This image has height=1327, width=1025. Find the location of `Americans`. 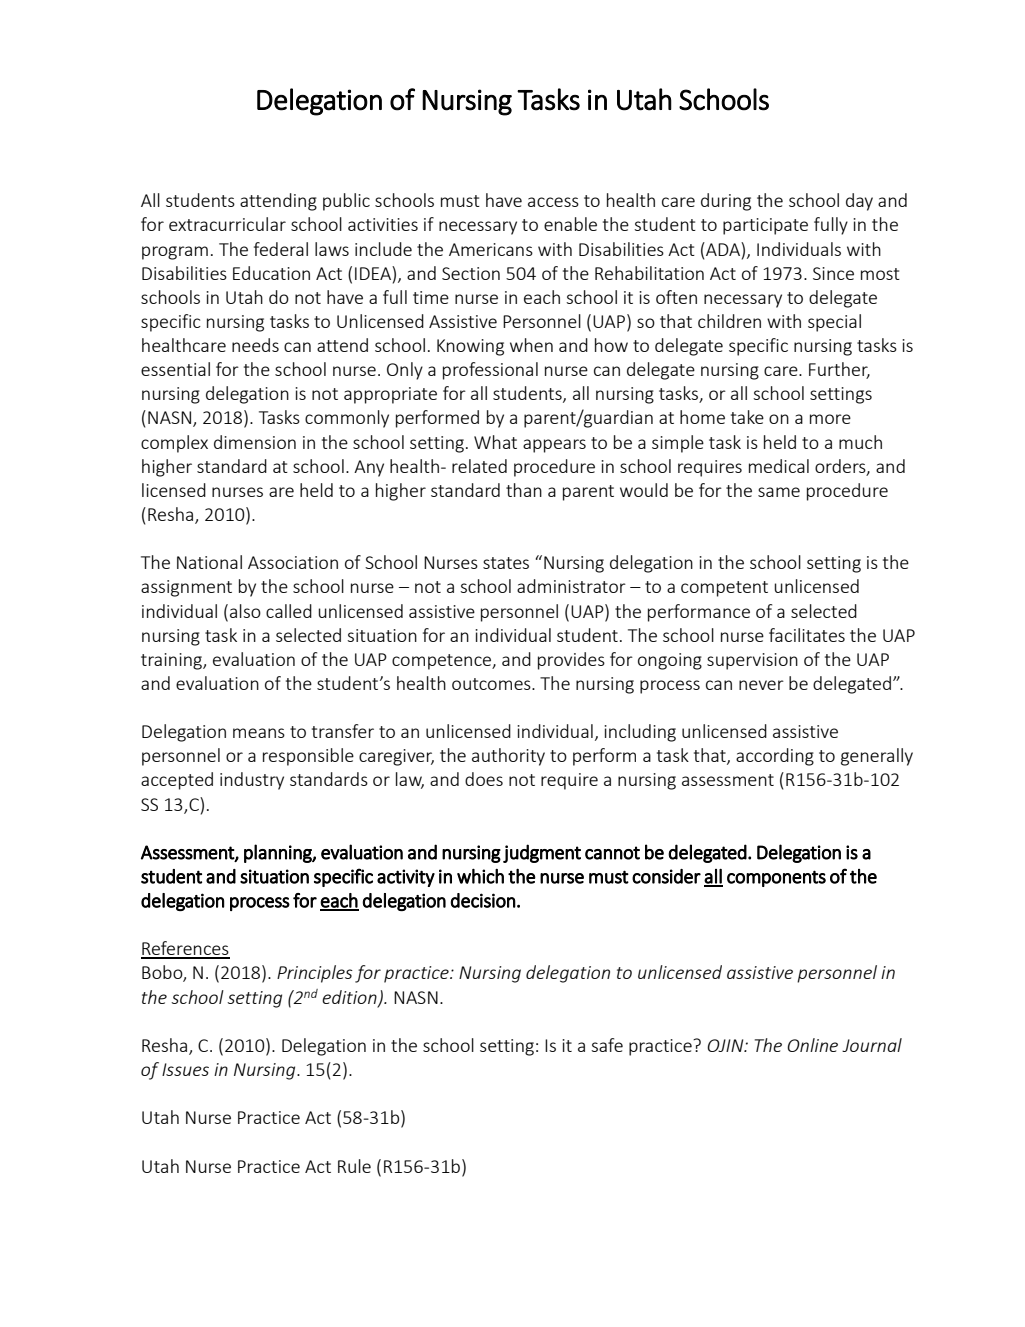

Americans is located at coordinates (491, 249).
